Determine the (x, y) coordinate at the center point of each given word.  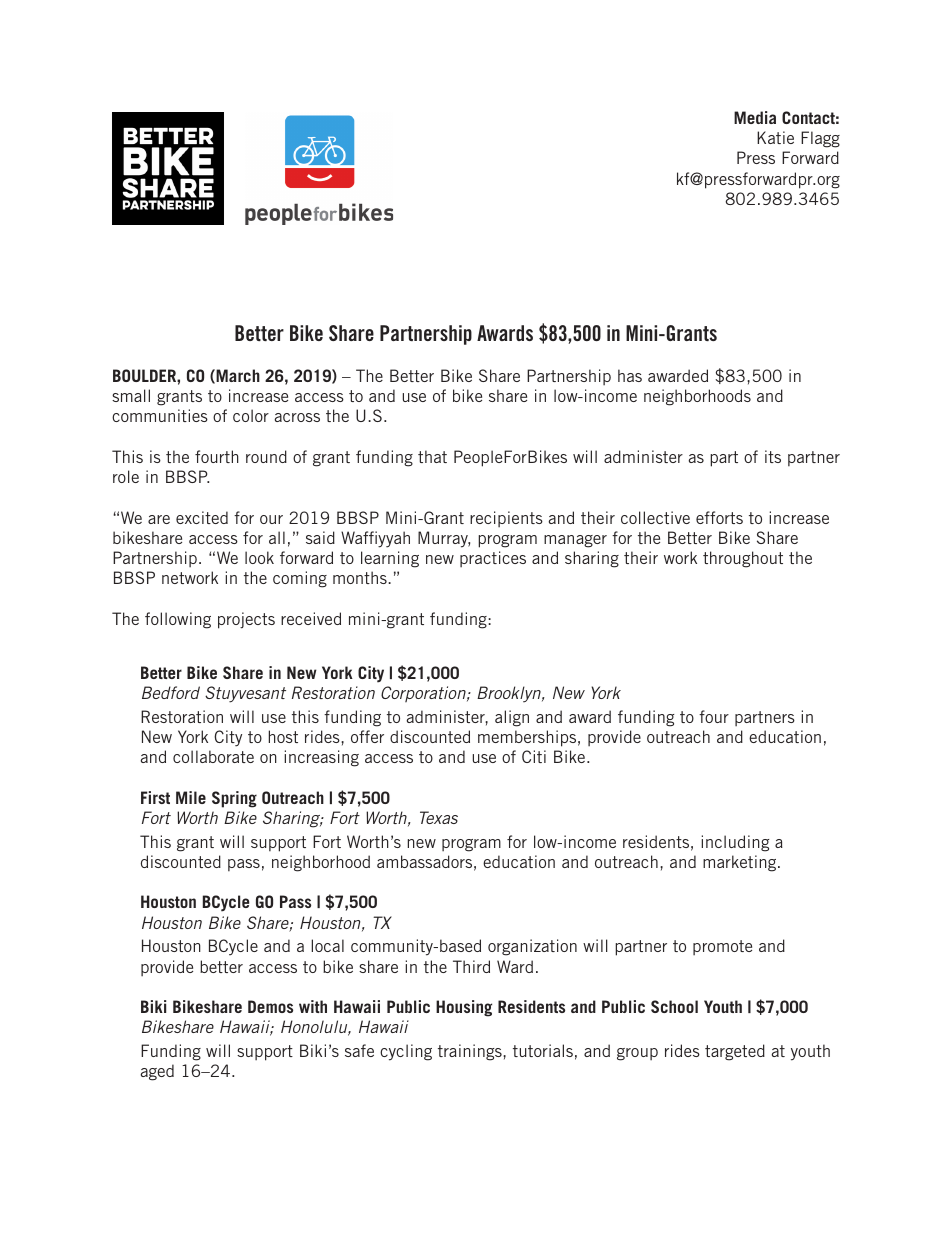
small (131, 395)
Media (755, 117)
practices (493, 559)
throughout (743, 559)
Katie (775, 137)
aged (157, 1072)
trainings (471, 1052)
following (178, 620)
